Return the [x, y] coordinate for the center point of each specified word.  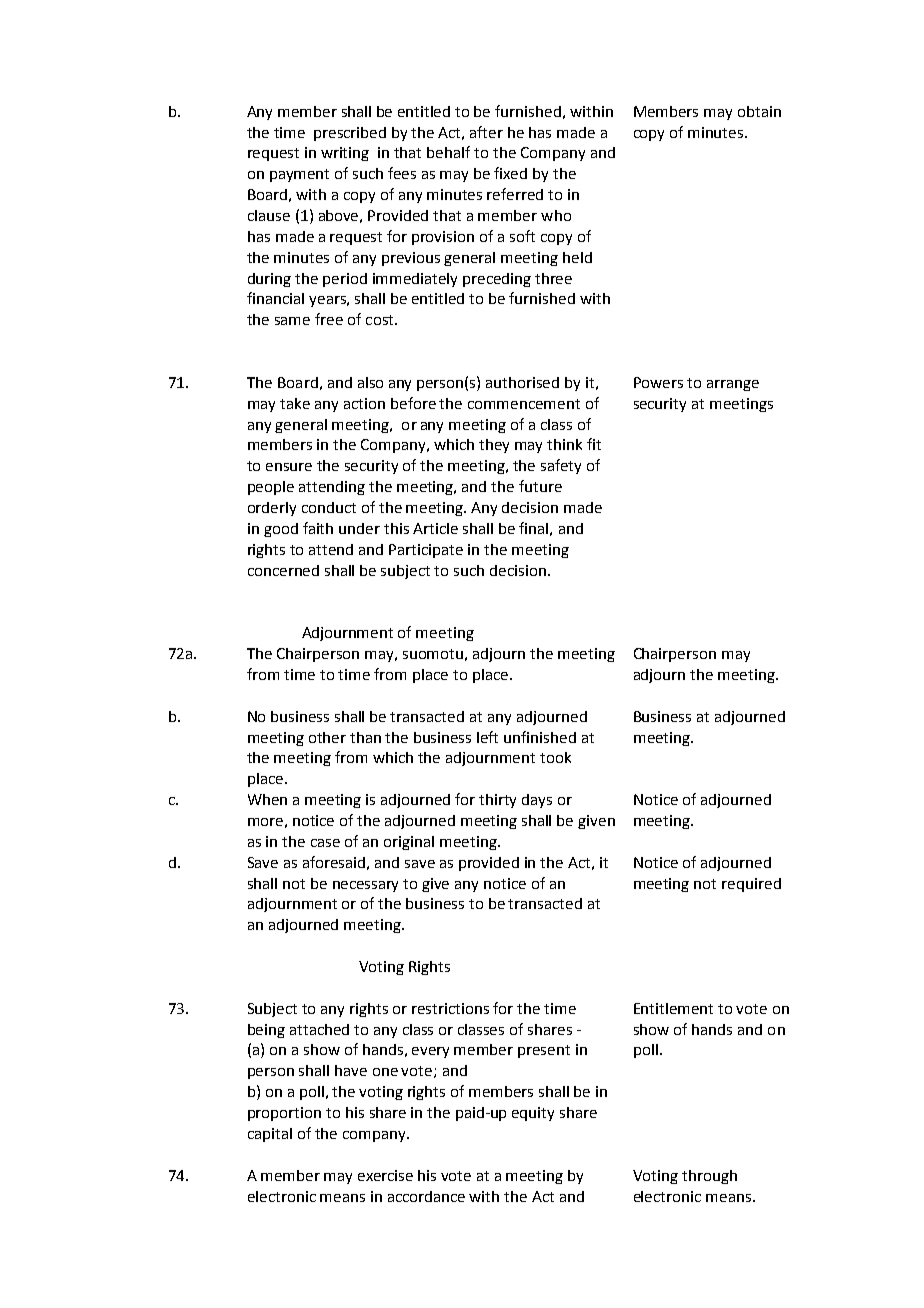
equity [533, 1114]
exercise [385, 1175]
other [327, 737]
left [487, 737]
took [555, 757]
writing [345, 154]
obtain [759, 111]
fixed [510, 173]
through [709, 1177]
